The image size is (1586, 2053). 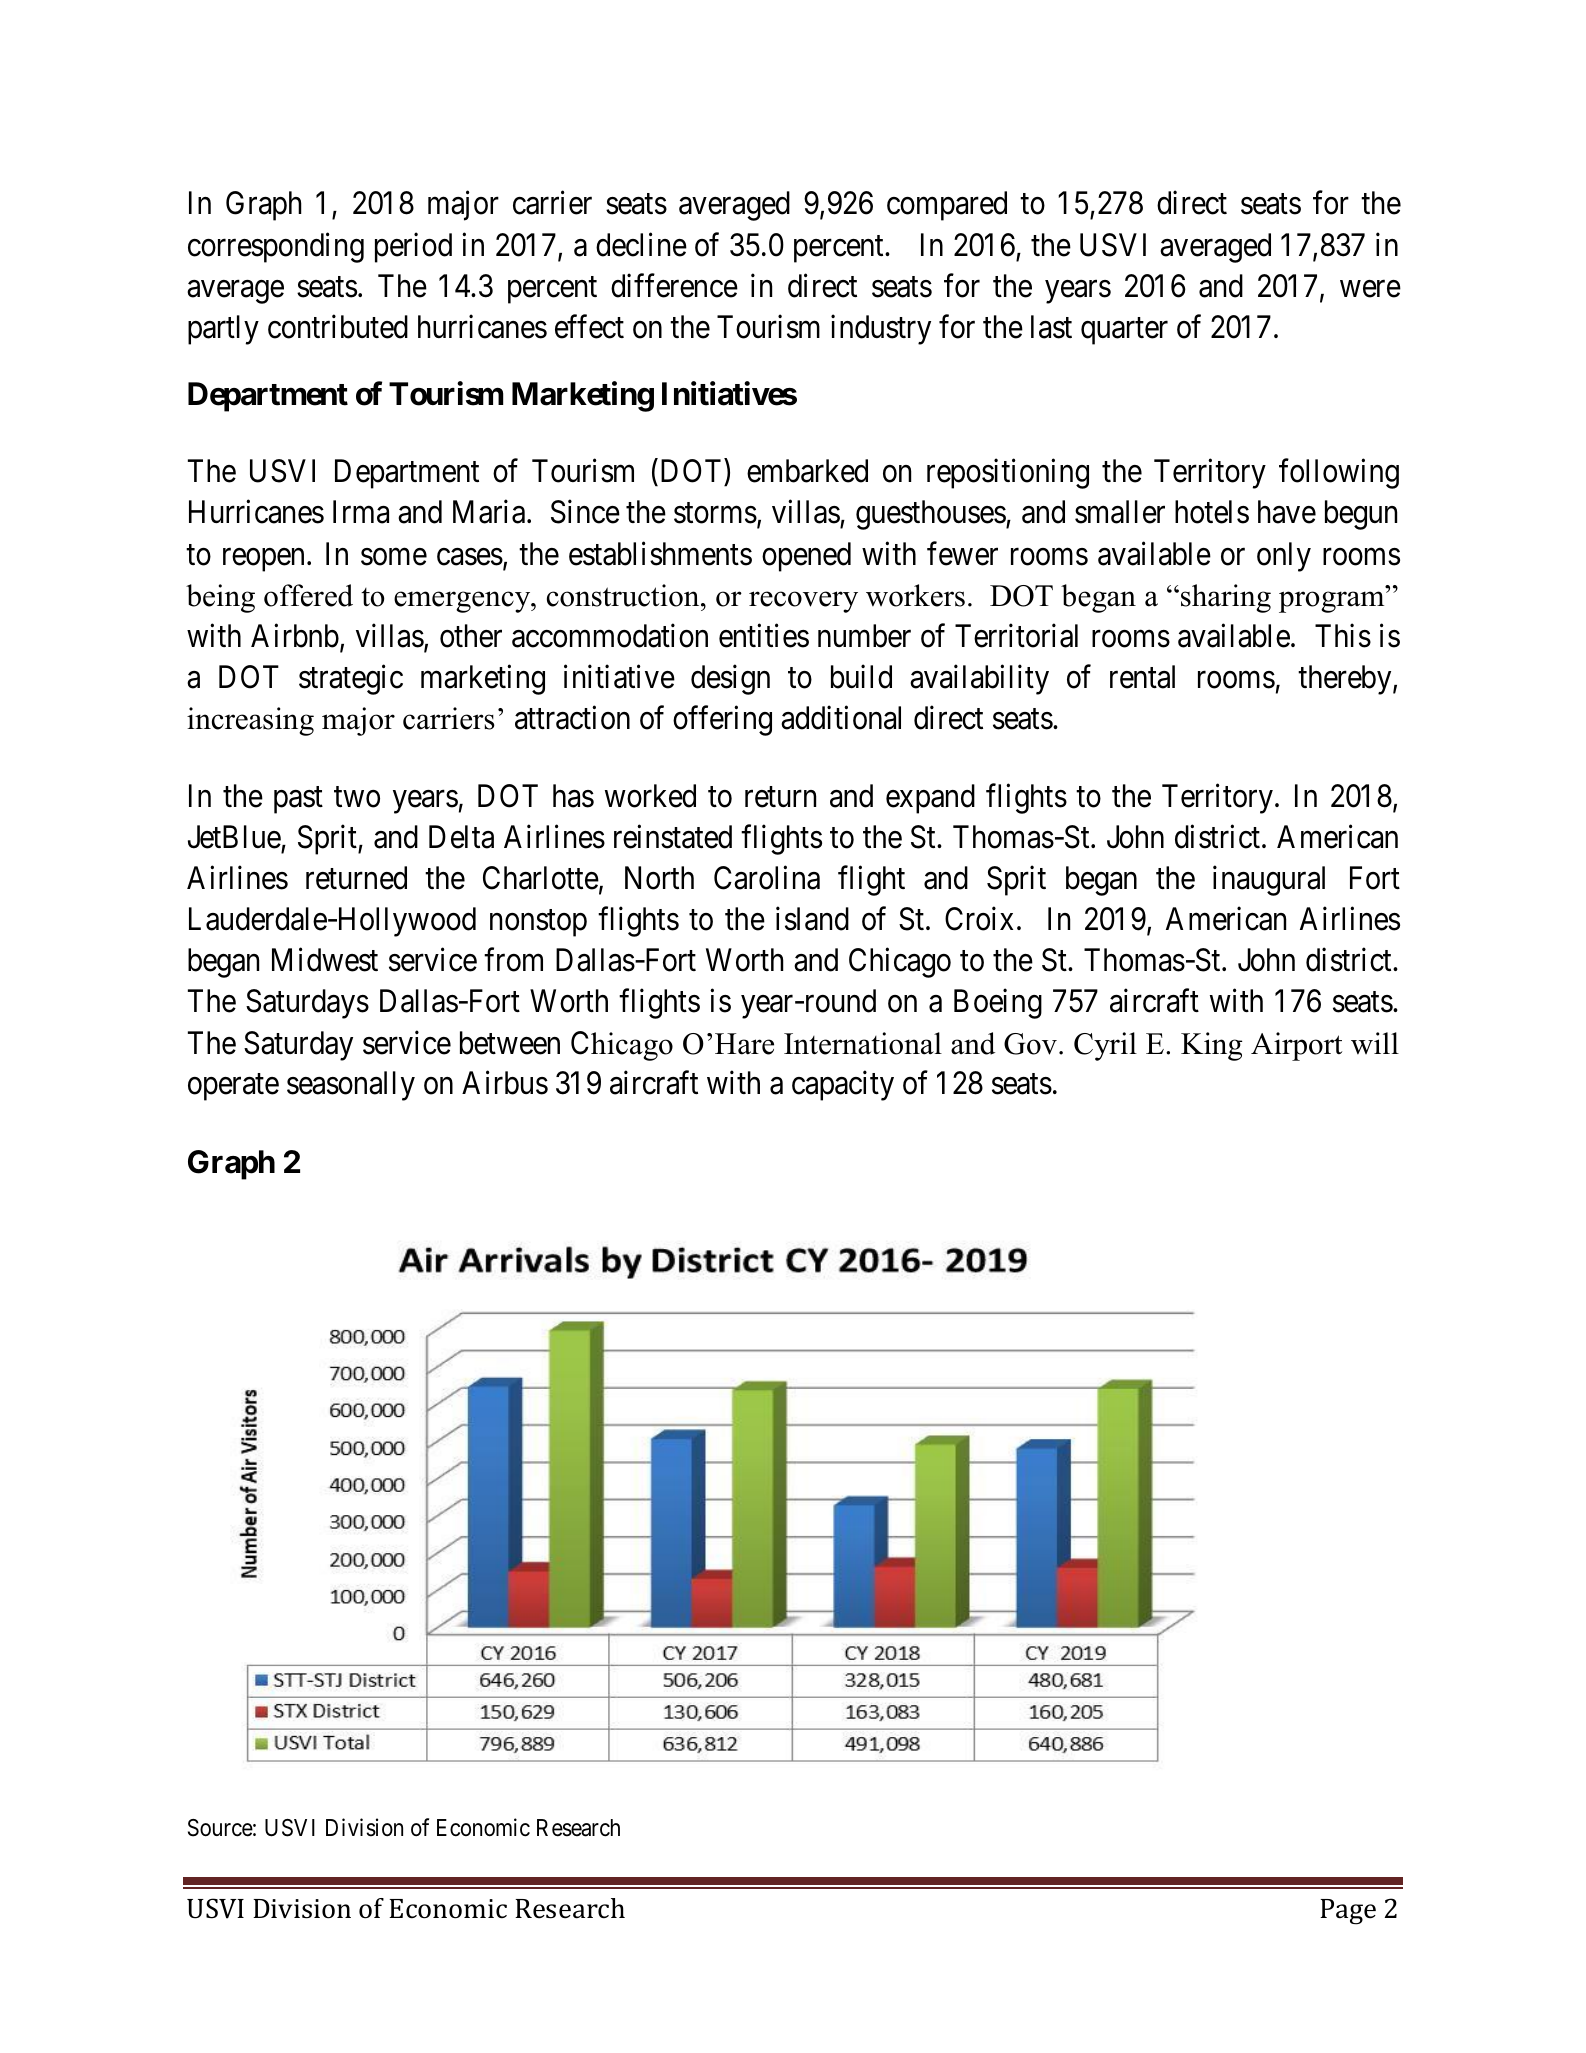 What do you see at coordinates (413, 247) in the document?
I see `period` at bounding box center [413, 247].
